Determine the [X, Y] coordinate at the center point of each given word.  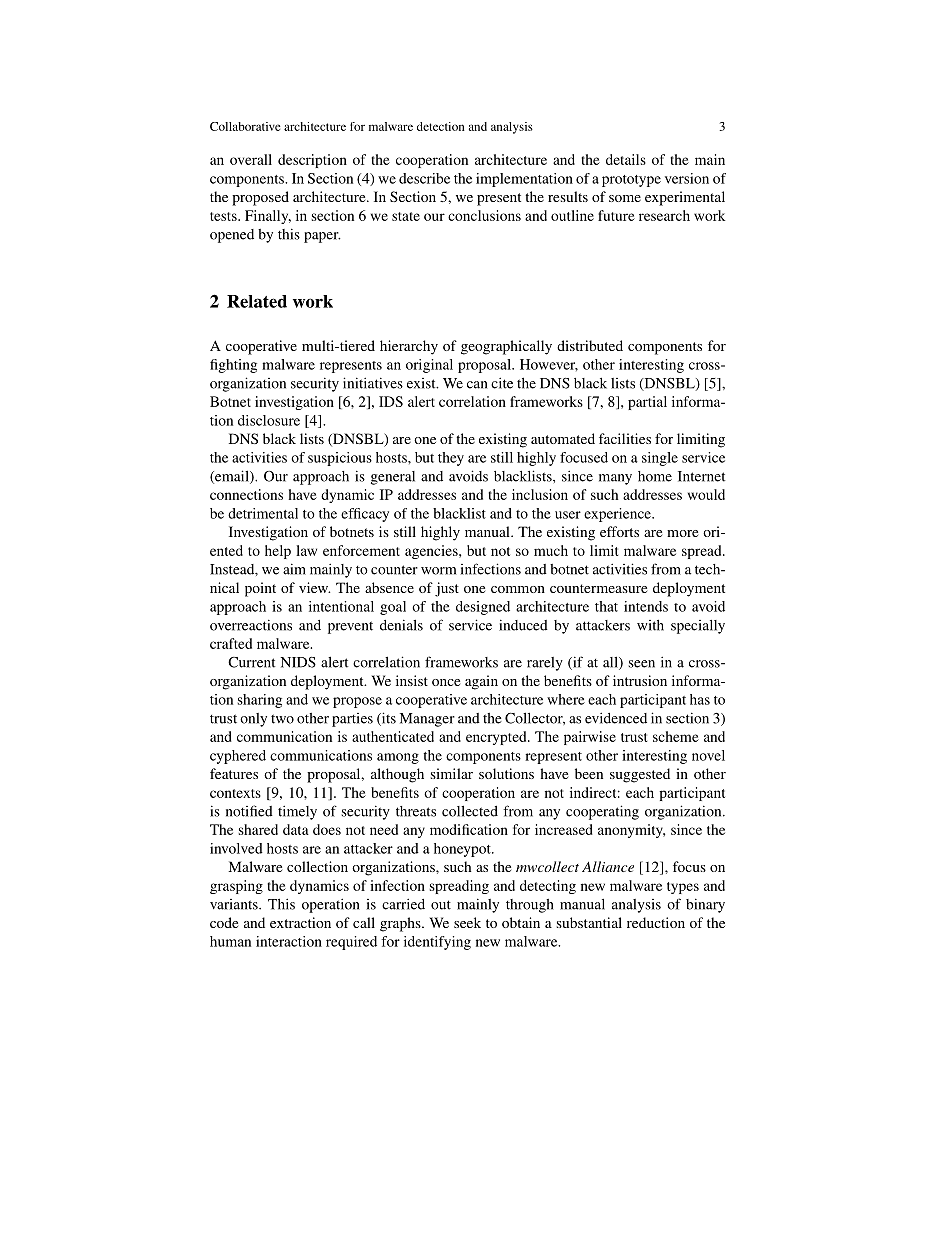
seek [467, 922]
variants [235, 904]
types [683, 888]
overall [251, 159]
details [626, 159]
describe [424, 178]
